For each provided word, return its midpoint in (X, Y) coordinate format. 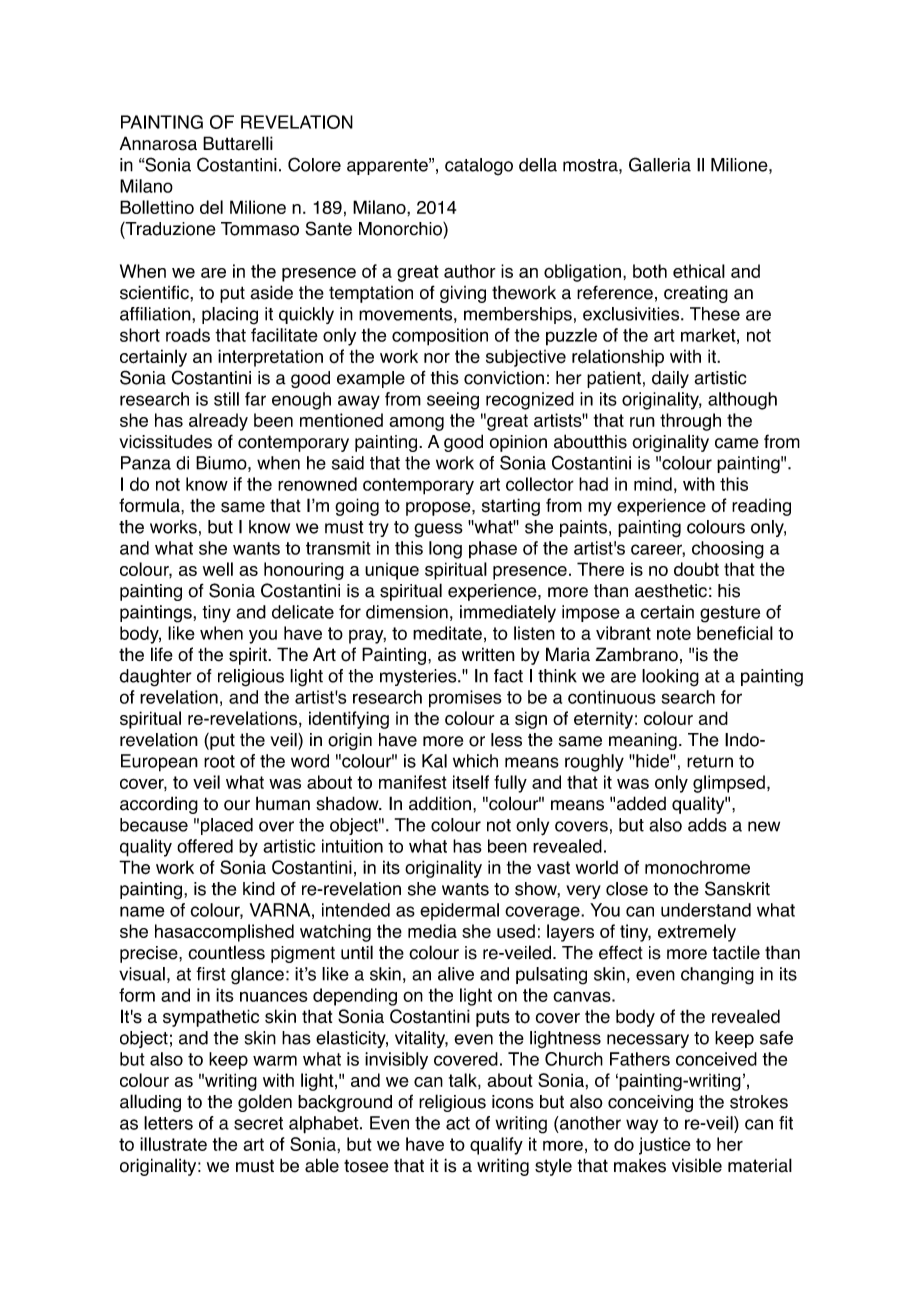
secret (258, 1123)
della (538, 165)
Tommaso (260, 229)
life (162, 654)
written (488, 654)
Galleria (660, 164)
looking (670, 678)
